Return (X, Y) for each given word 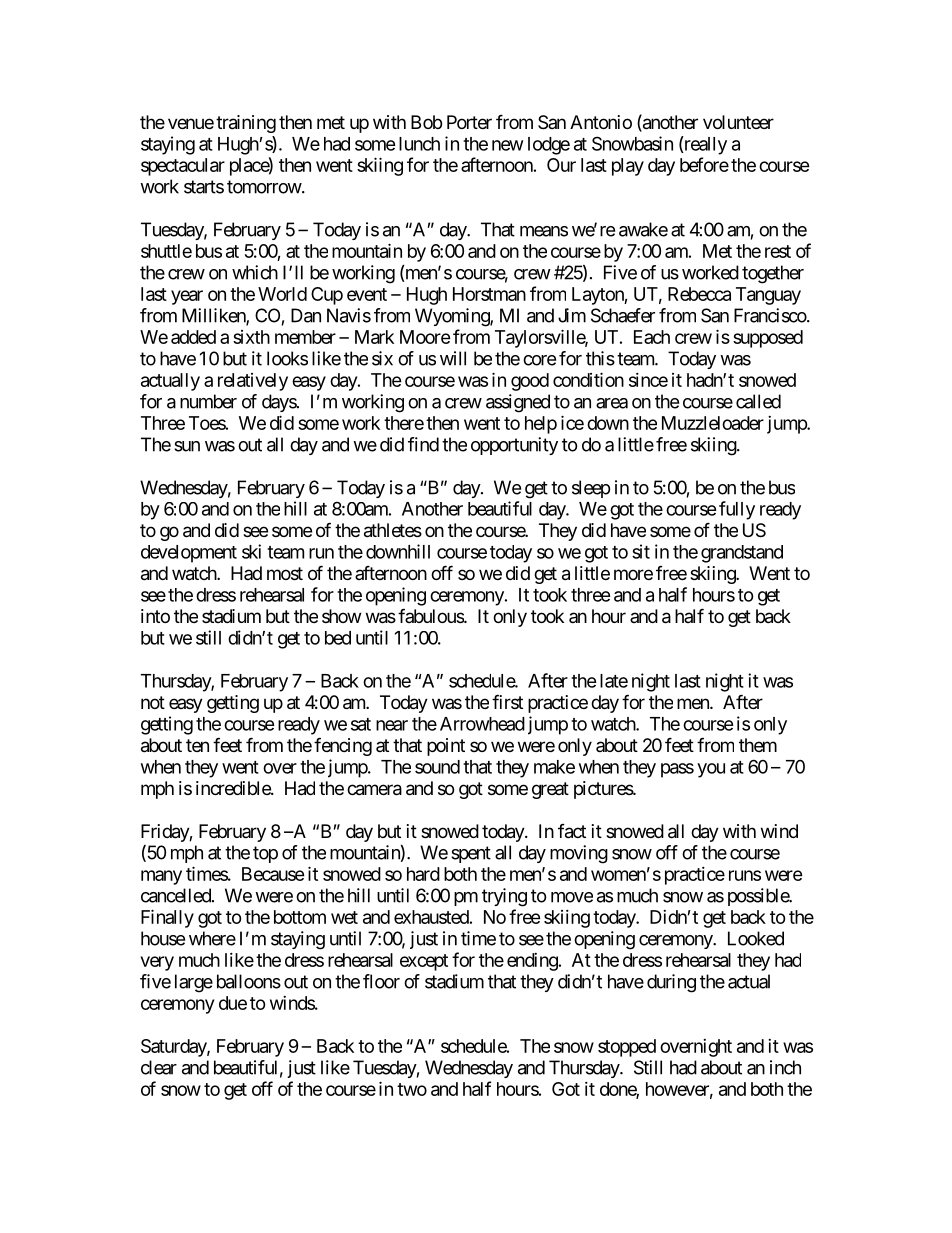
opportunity (514, 446)
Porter (469, 122)
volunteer (738, 122)
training (246, 124)
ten (197, 745)
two (412, 1089)
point (446, 747)
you (711, 770)
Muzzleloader (713, 423)
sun (187, 446)
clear (159, 1067)
